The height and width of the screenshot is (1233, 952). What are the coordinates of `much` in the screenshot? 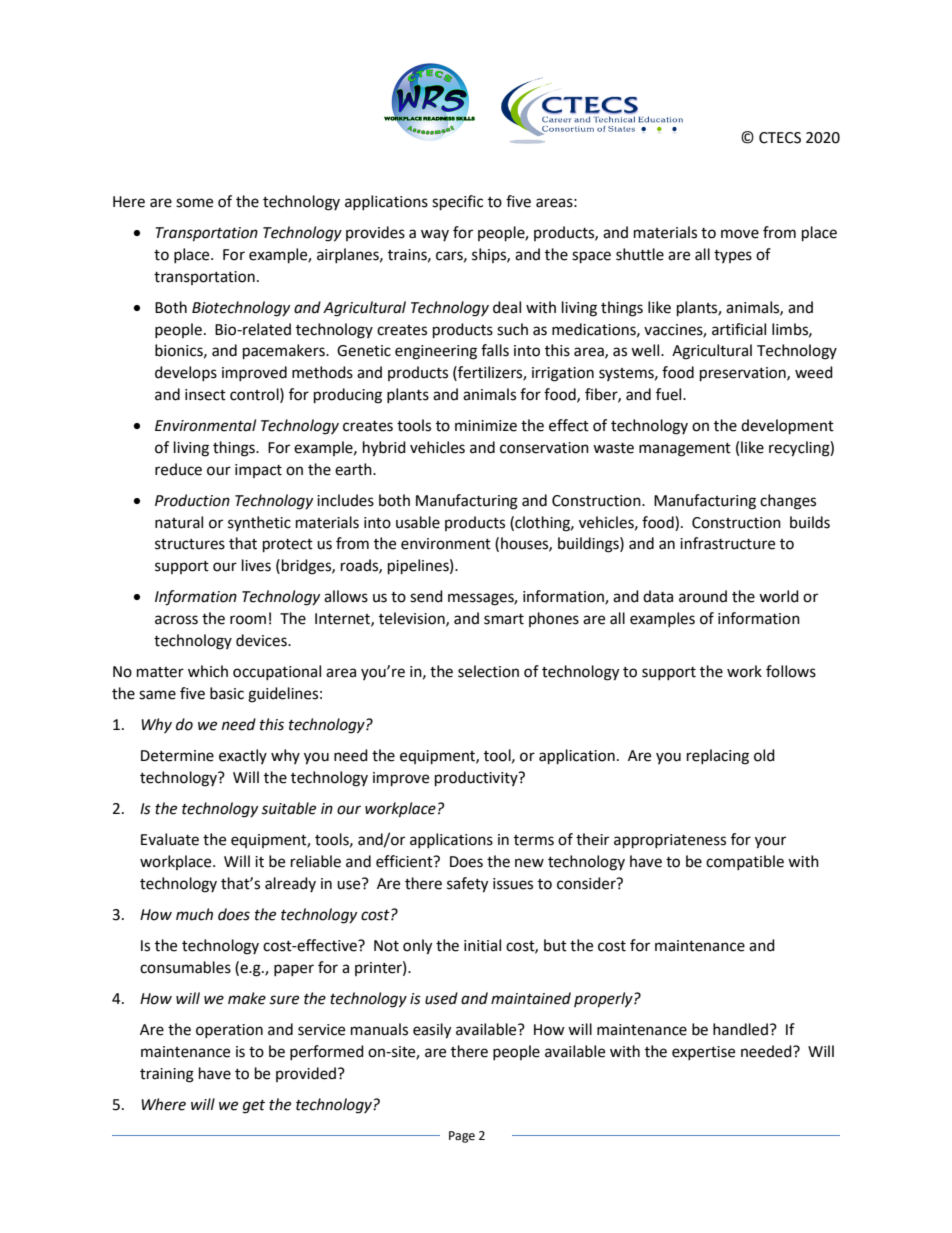 It's located at (194, 914).
